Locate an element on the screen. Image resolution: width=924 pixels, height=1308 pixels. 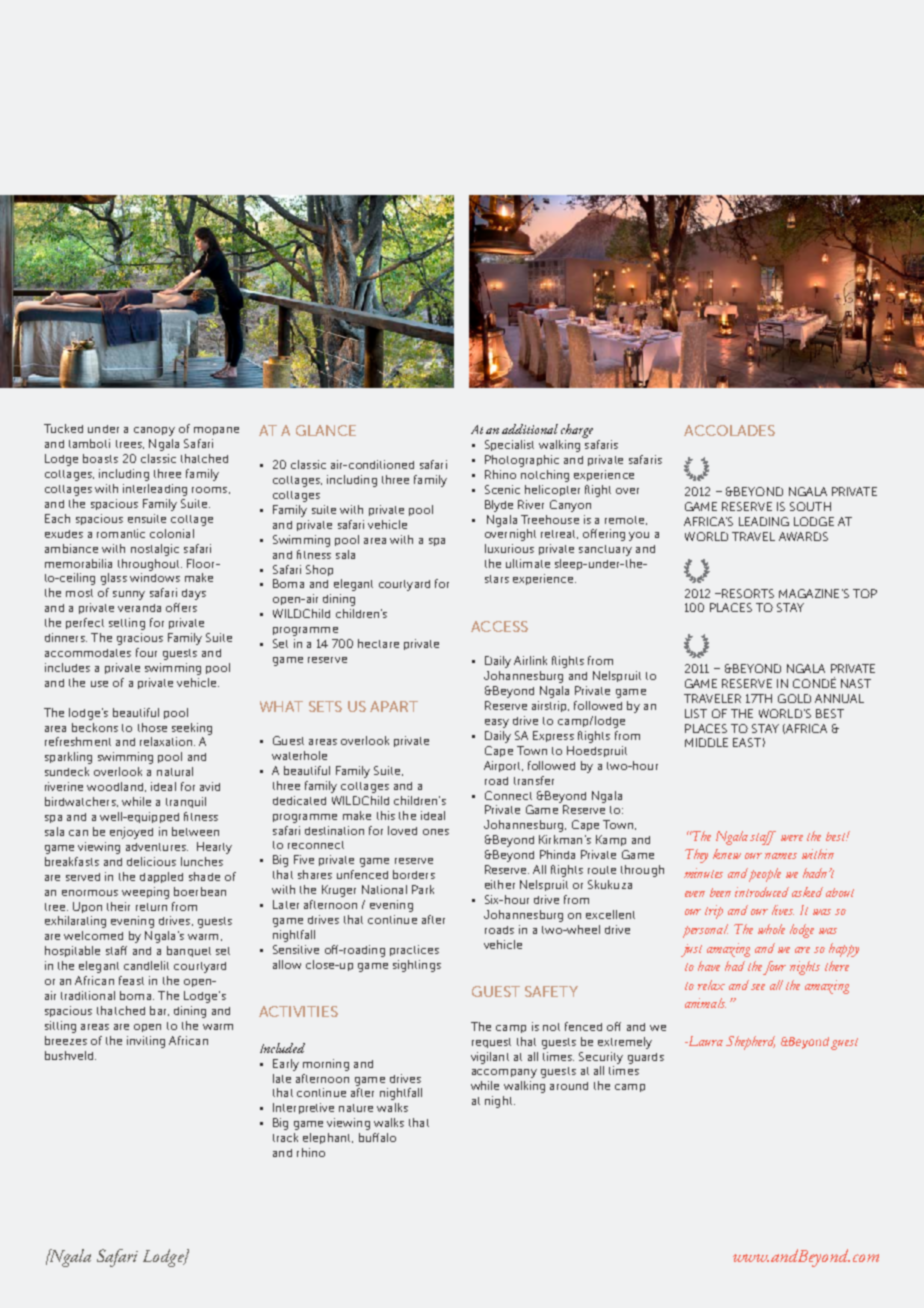
ACCESS is located at coordinates (499, 626).
